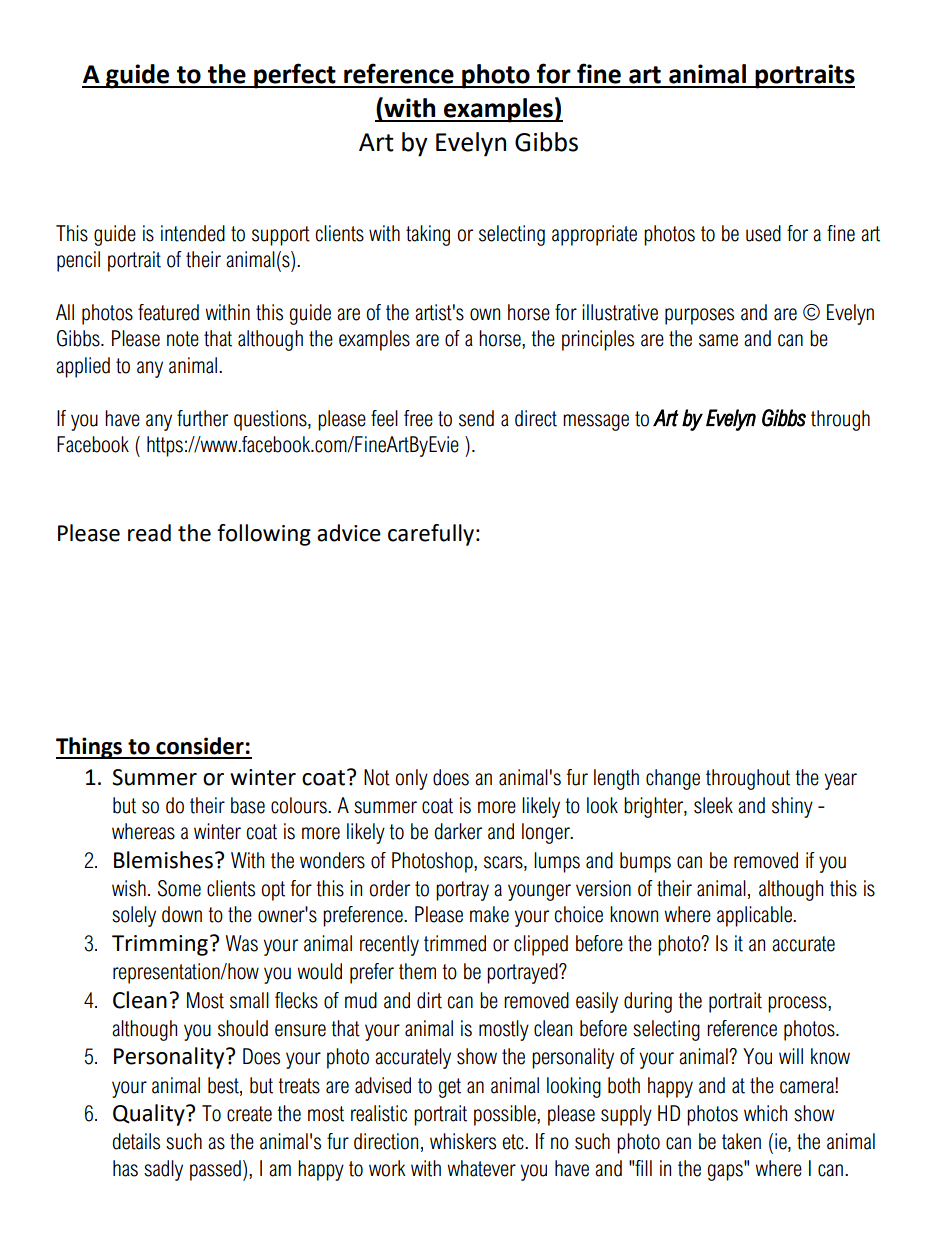 This image has width=952, height=1233. What do you see at coordinates (295, 76) in the image?
I see `perfect` at bounding box center [295, 76].
